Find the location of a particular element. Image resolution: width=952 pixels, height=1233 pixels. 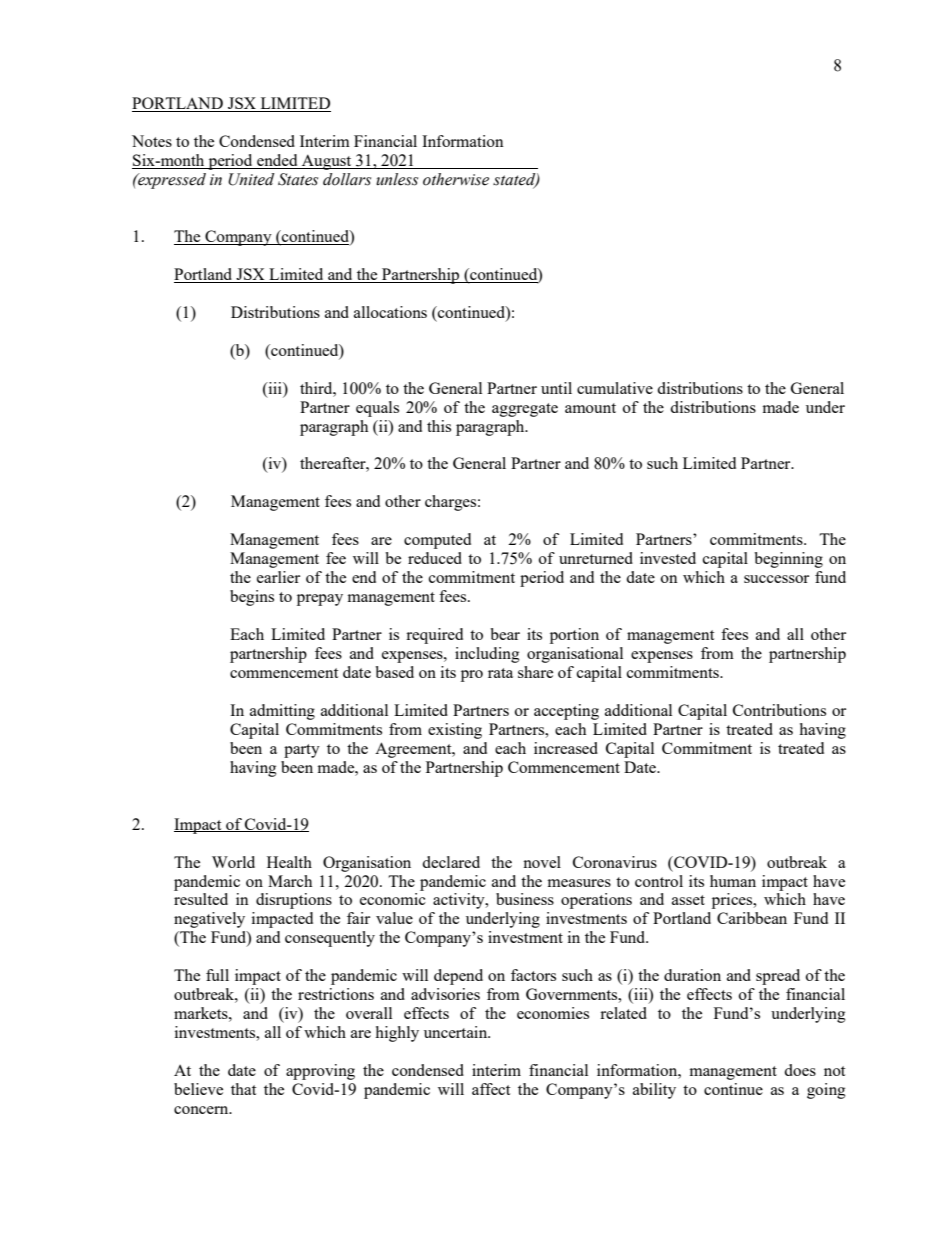

United is located at coordinates (251, 179).
